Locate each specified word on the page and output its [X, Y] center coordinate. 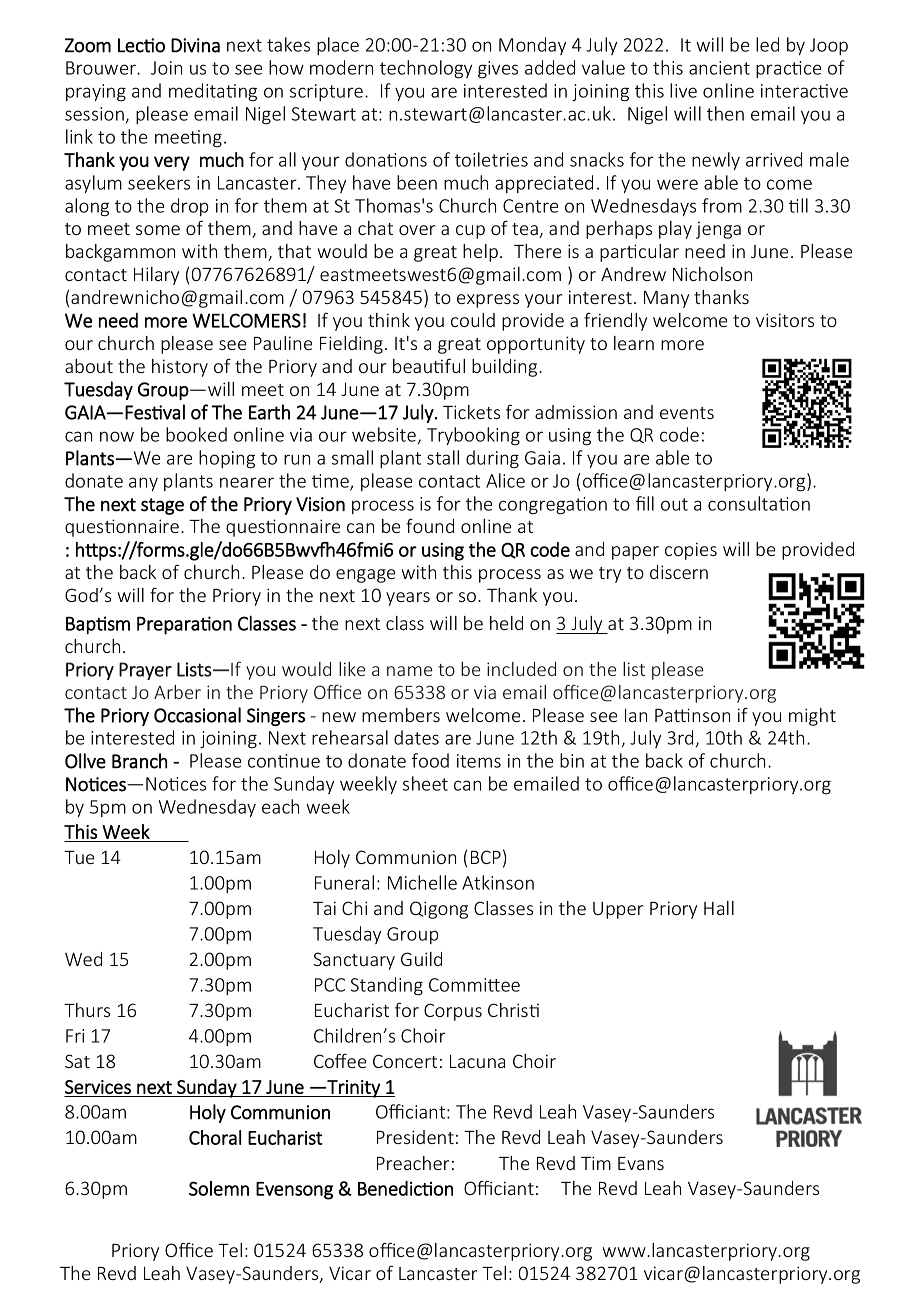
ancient [719, 68]
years [408, 599]
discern [679, 572]
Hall [719, 908]
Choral [215, 1137]
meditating [213, 92]
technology [426, 69]
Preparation [184, 625]
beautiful [429, 365]
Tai [324, 908]
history [180, 368]
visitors [785, 320]
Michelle [422, 882]
